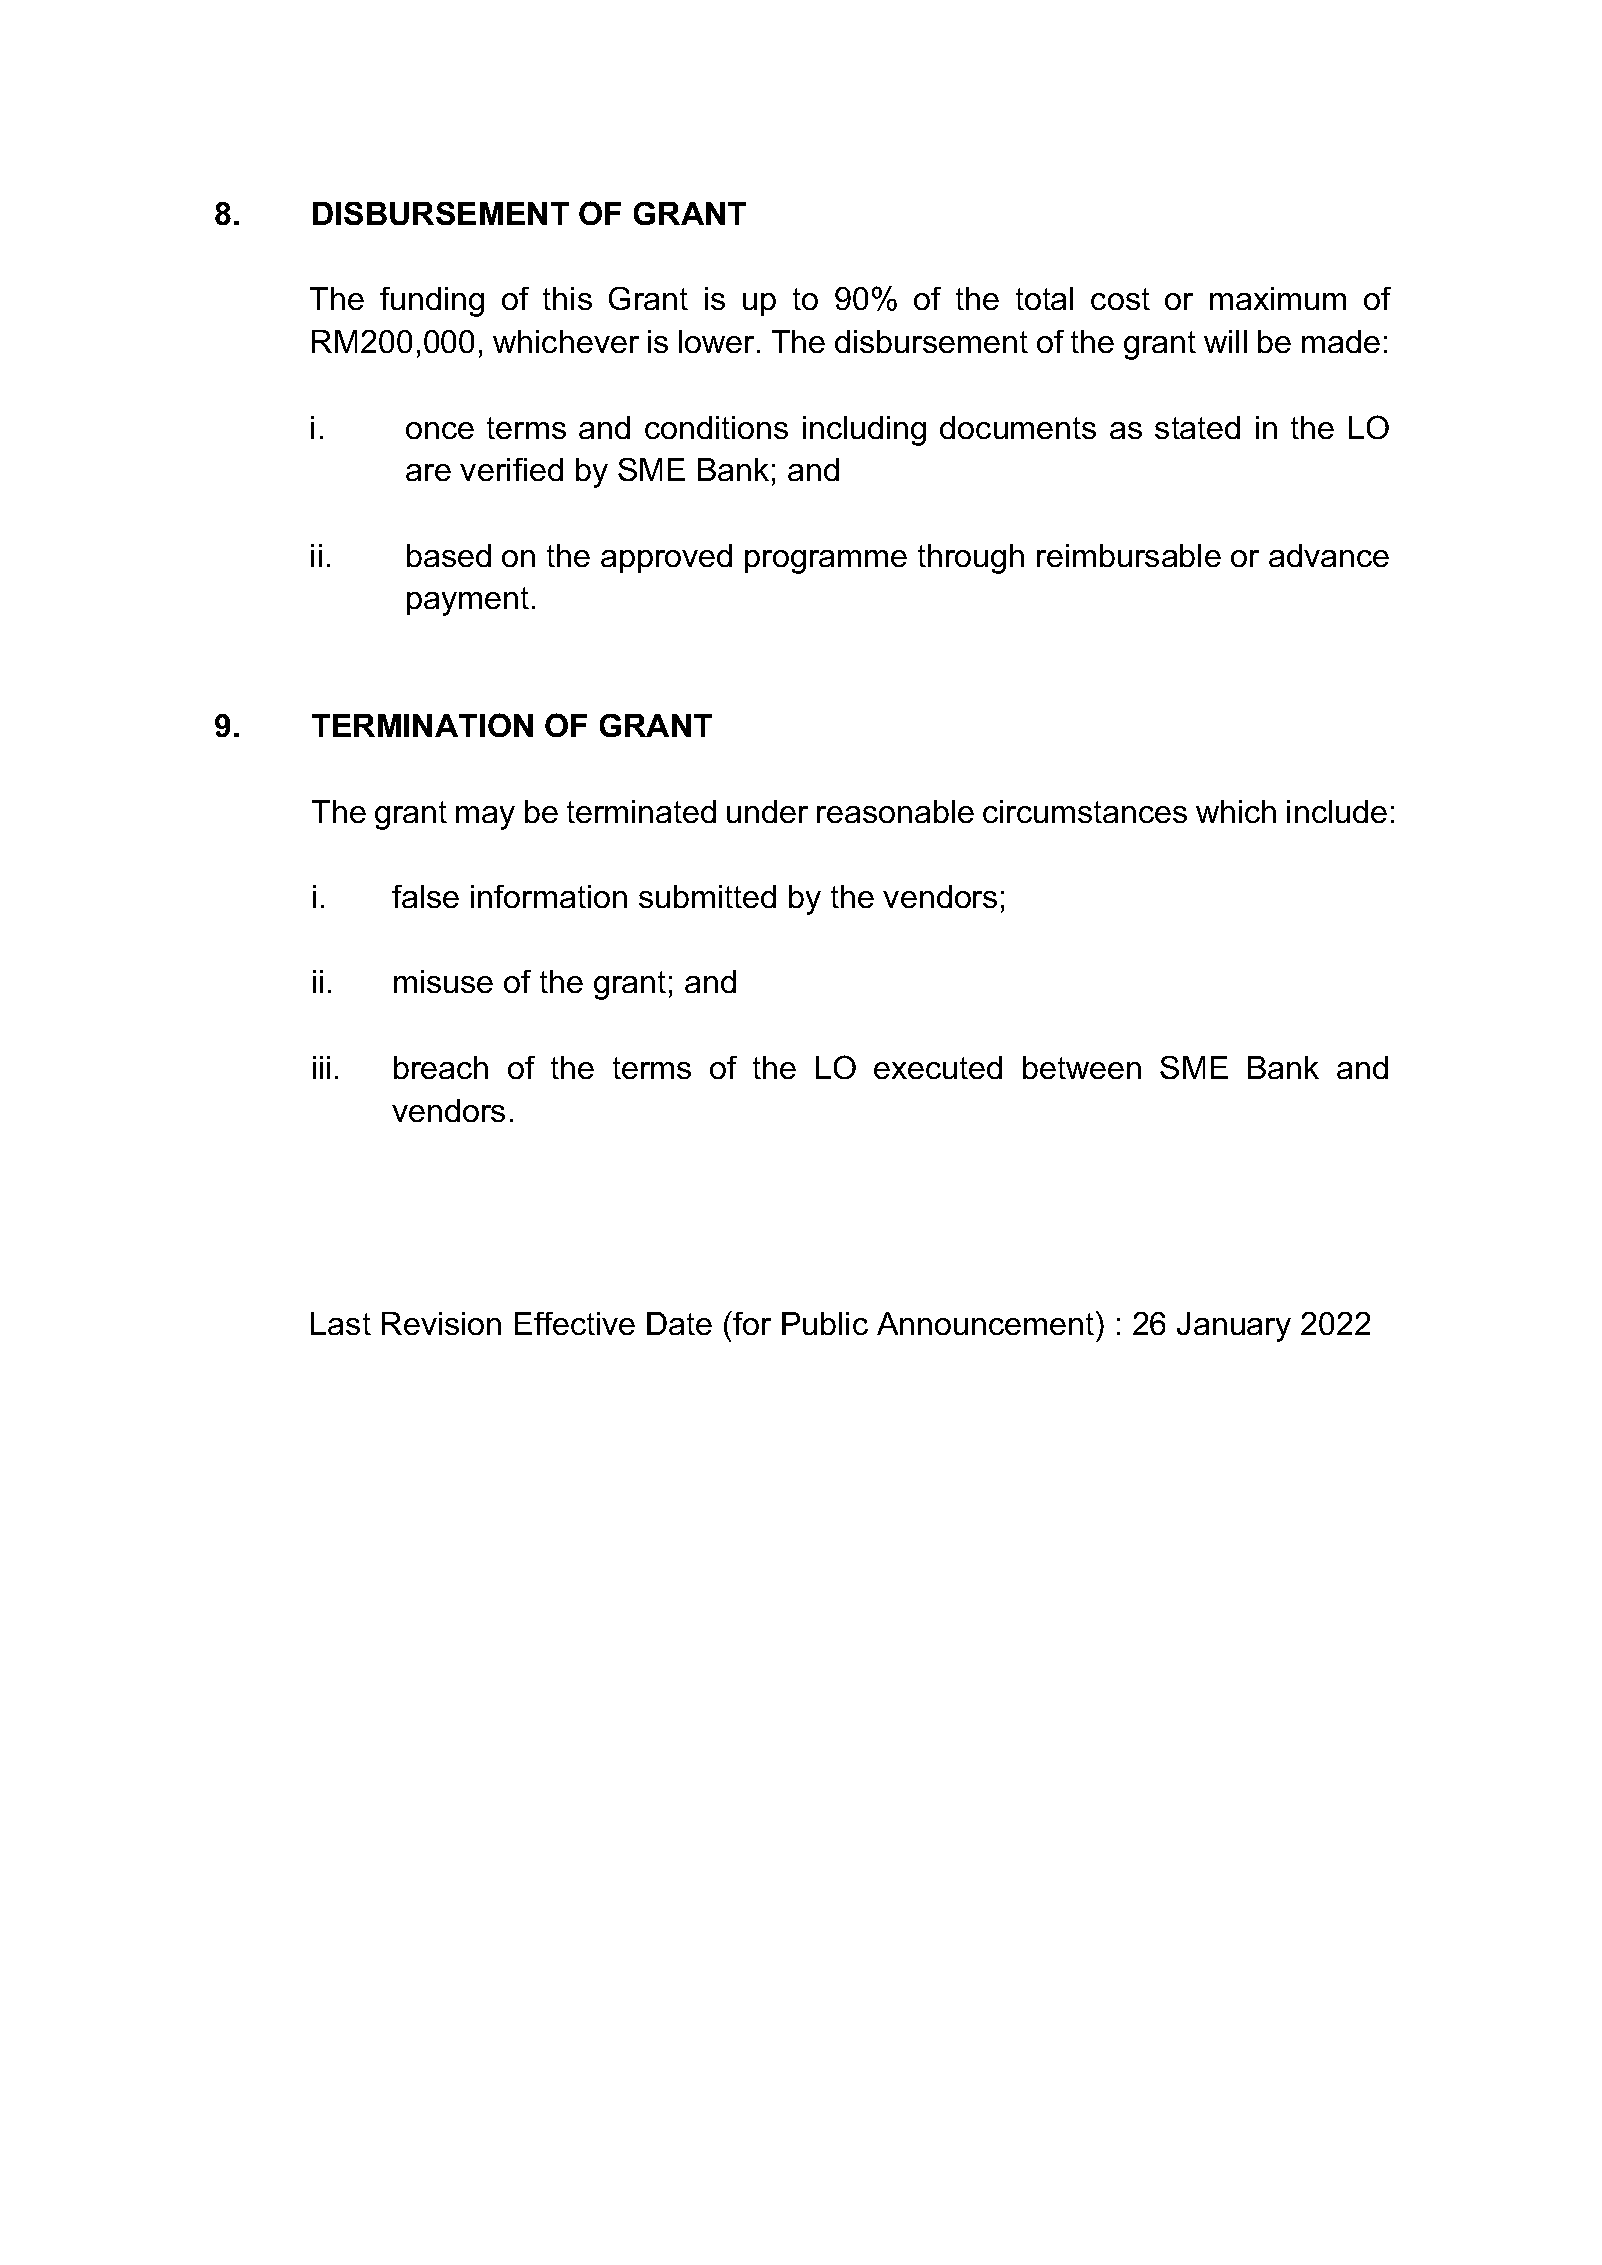  Describe the element at coordinates (1337, 811) in the document. I see `include` at that location.
